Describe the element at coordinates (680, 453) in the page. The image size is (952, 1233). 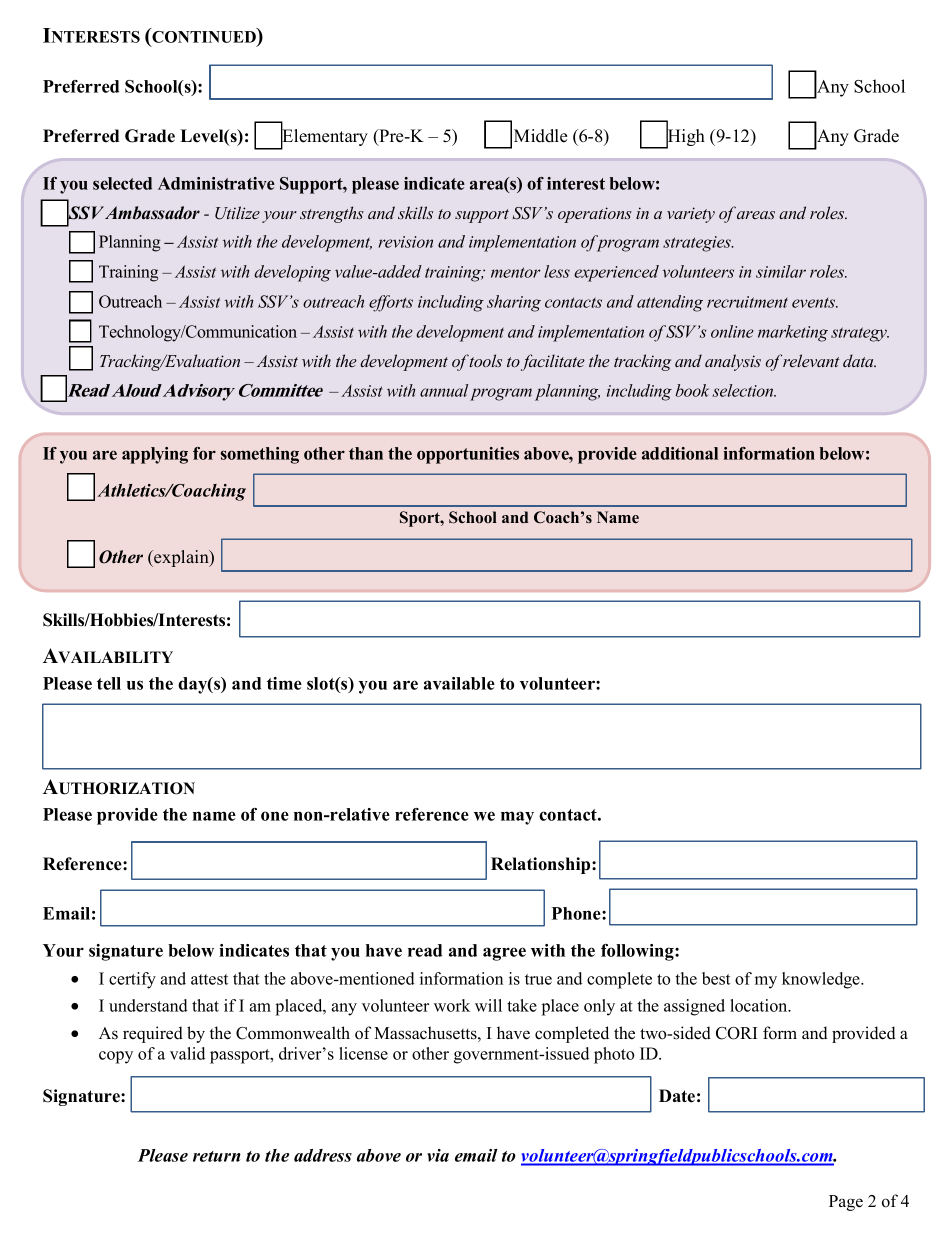
I see `additional` at that location.
